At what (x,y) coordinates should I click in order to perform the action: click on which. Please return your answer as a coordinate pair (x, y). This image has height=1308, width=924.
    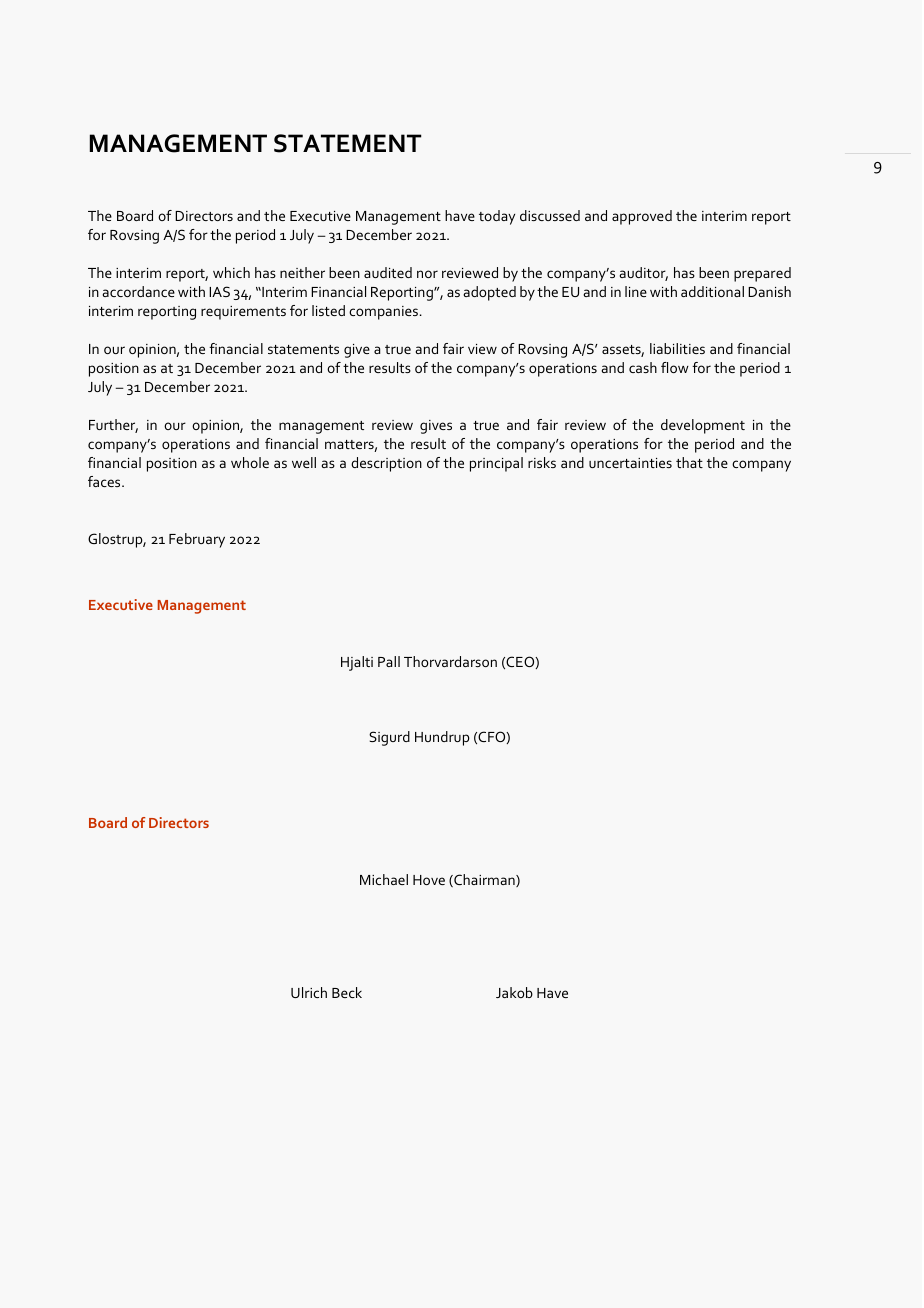
    Looking at the image, I should click on (231, 272).
